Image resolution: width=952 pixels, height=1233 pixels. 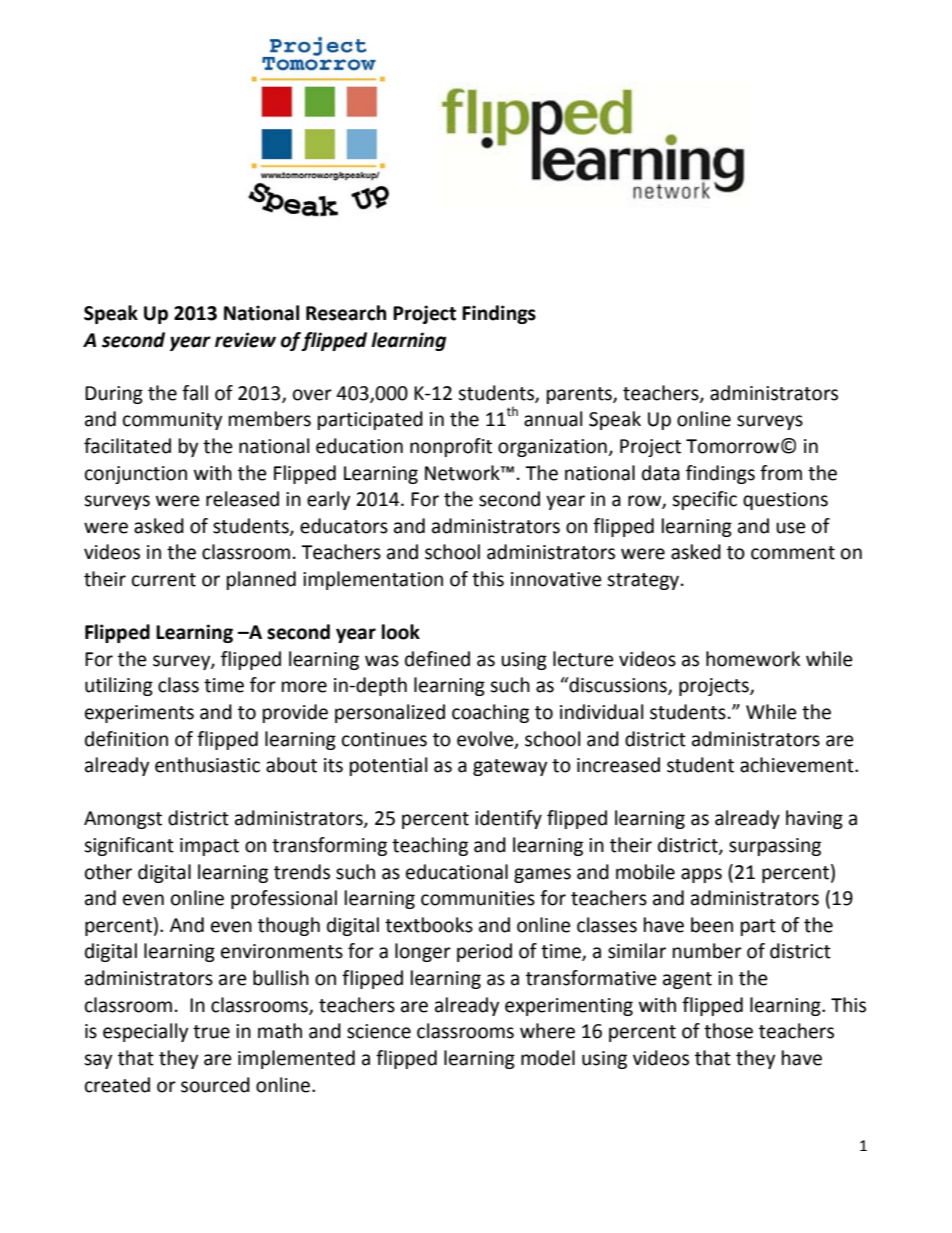 What do you see at coordinates (580, 395) in the image?
I see `parents` at bounding box center [580, 395].
